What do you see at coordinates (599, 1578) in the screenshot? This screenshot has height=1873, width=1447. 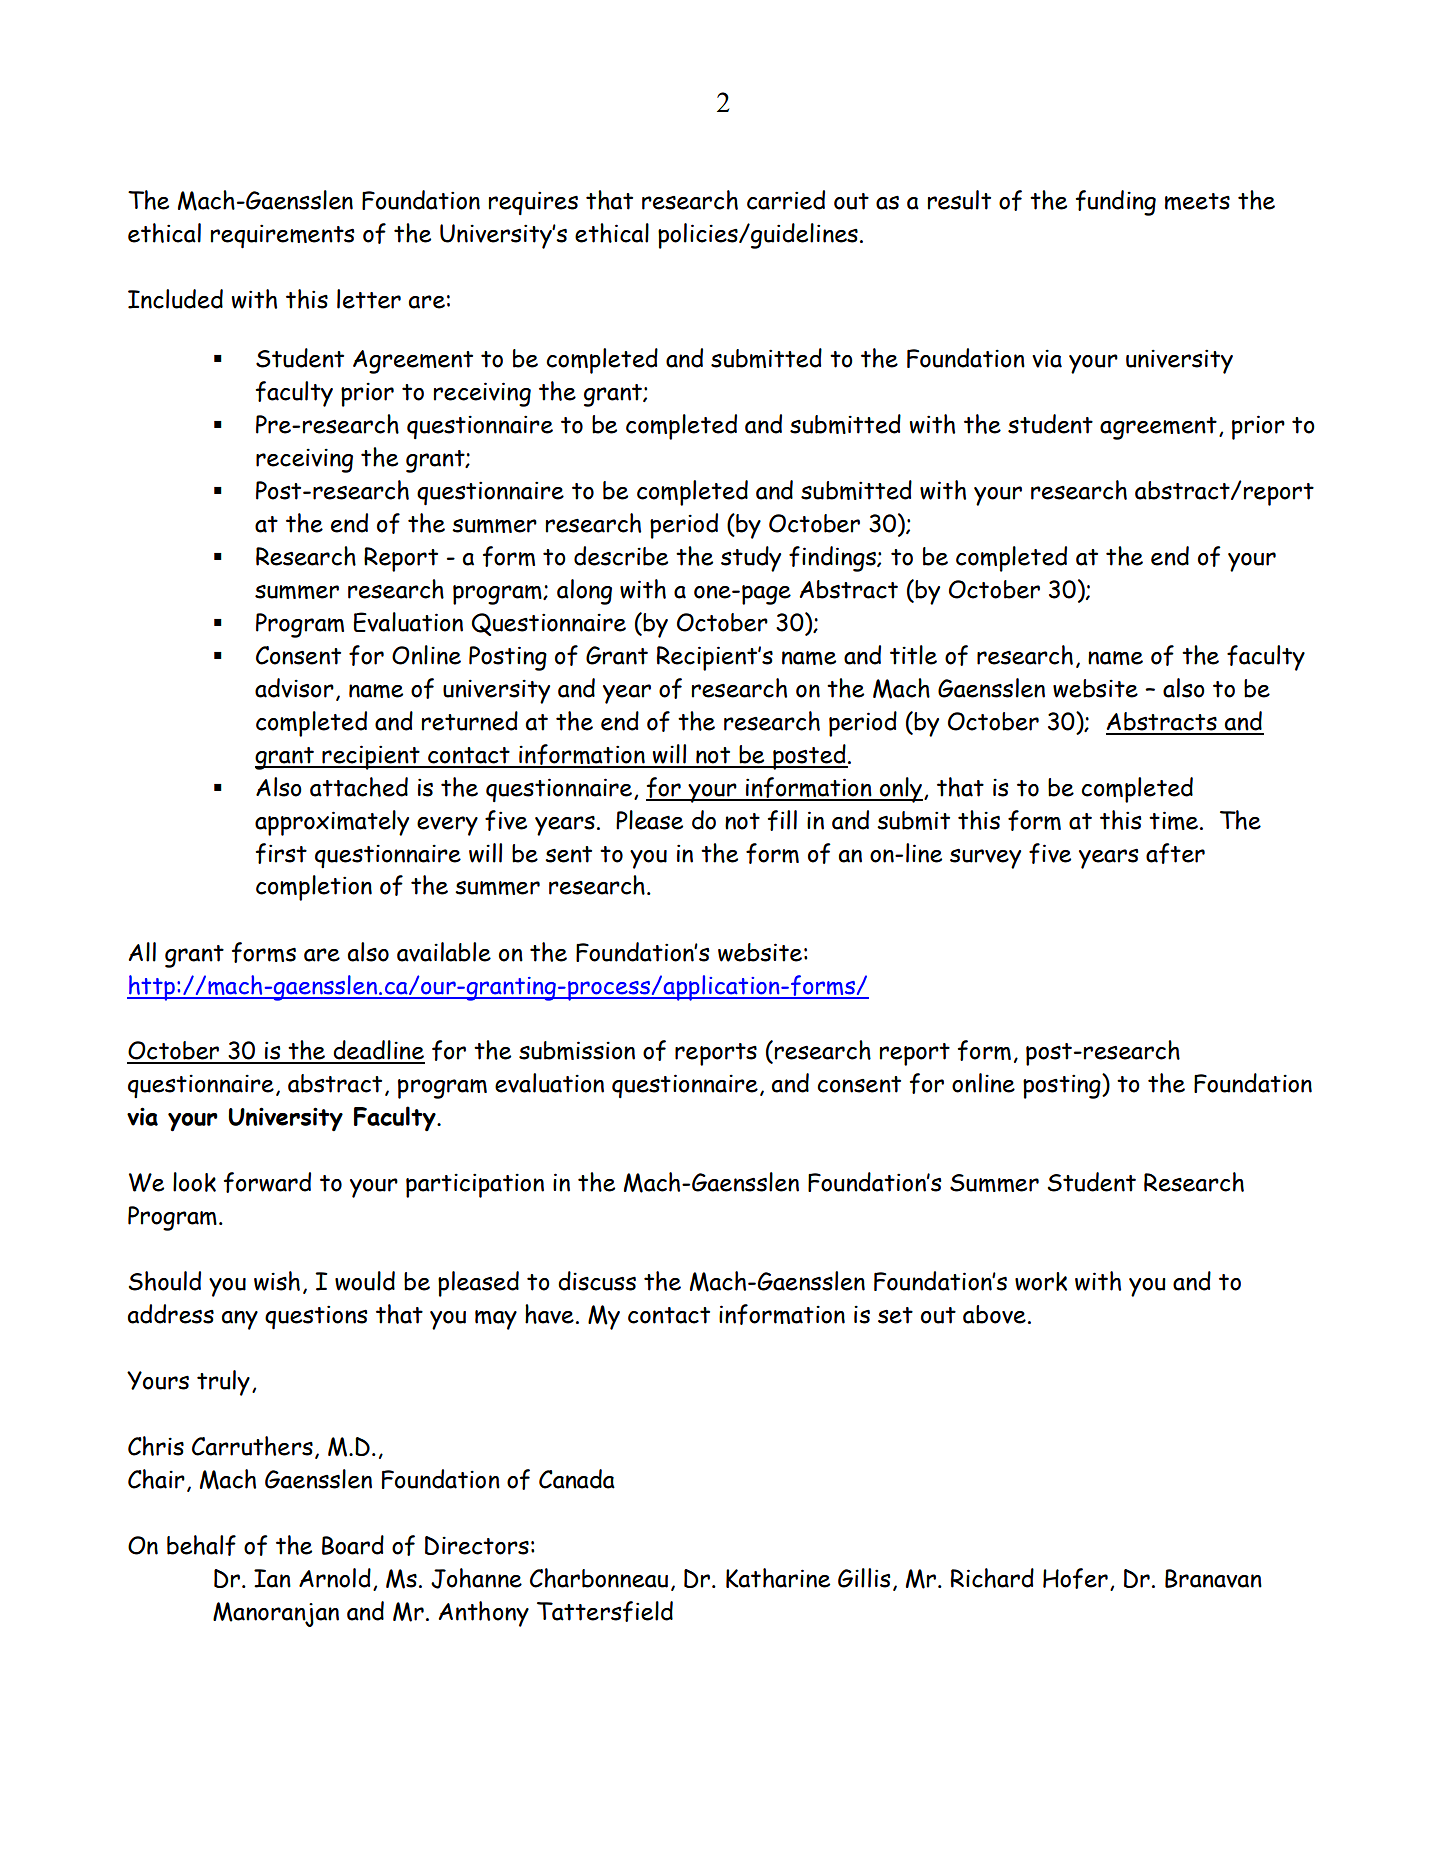 I see `Charbonneau` at bounding box center [599, 1578].
